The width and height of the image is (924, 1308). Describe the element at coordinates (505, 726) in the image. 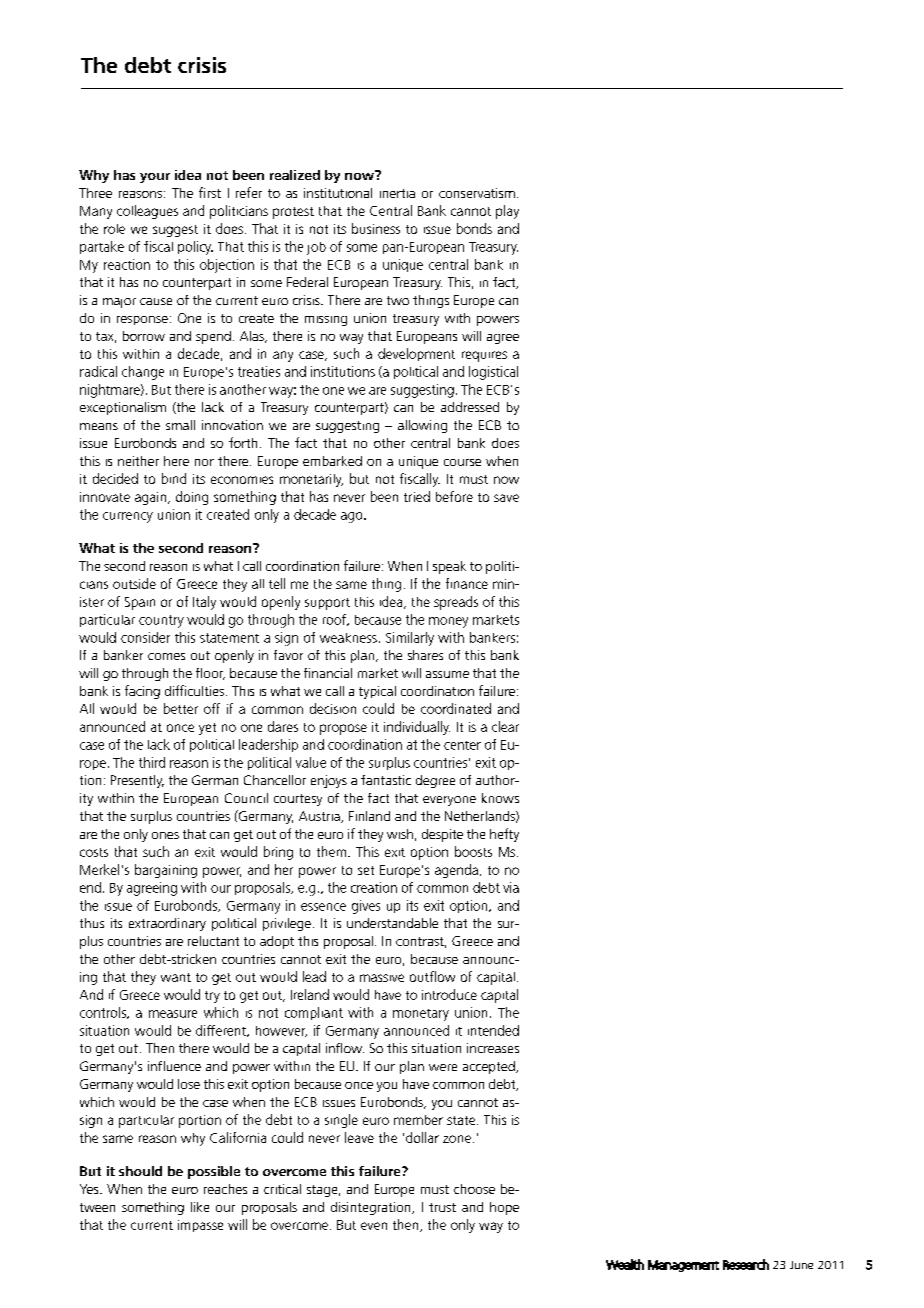

I see `clear` at that location.
